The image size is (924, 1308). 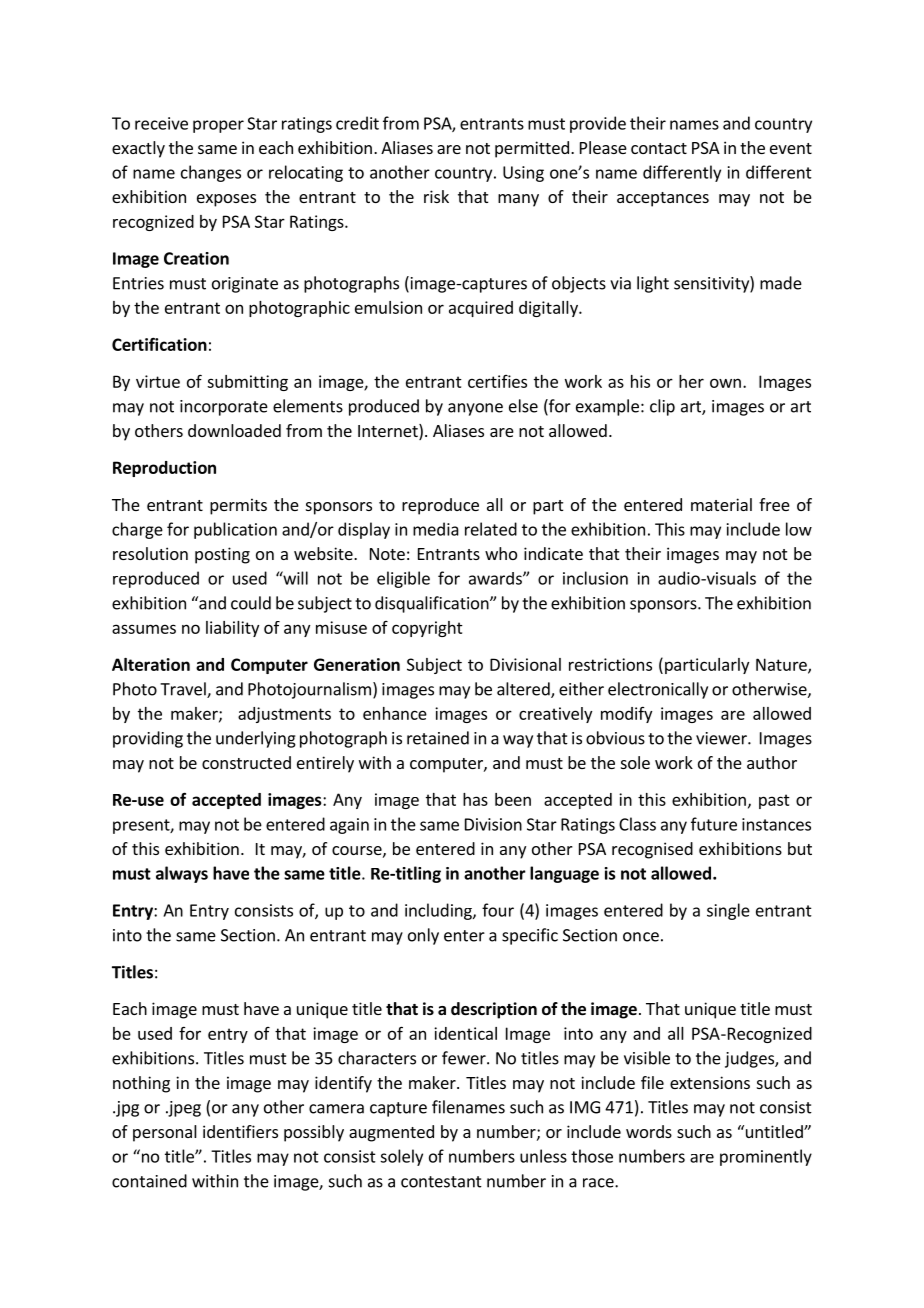 I want to click on risk, so click(x=436, y=196).
